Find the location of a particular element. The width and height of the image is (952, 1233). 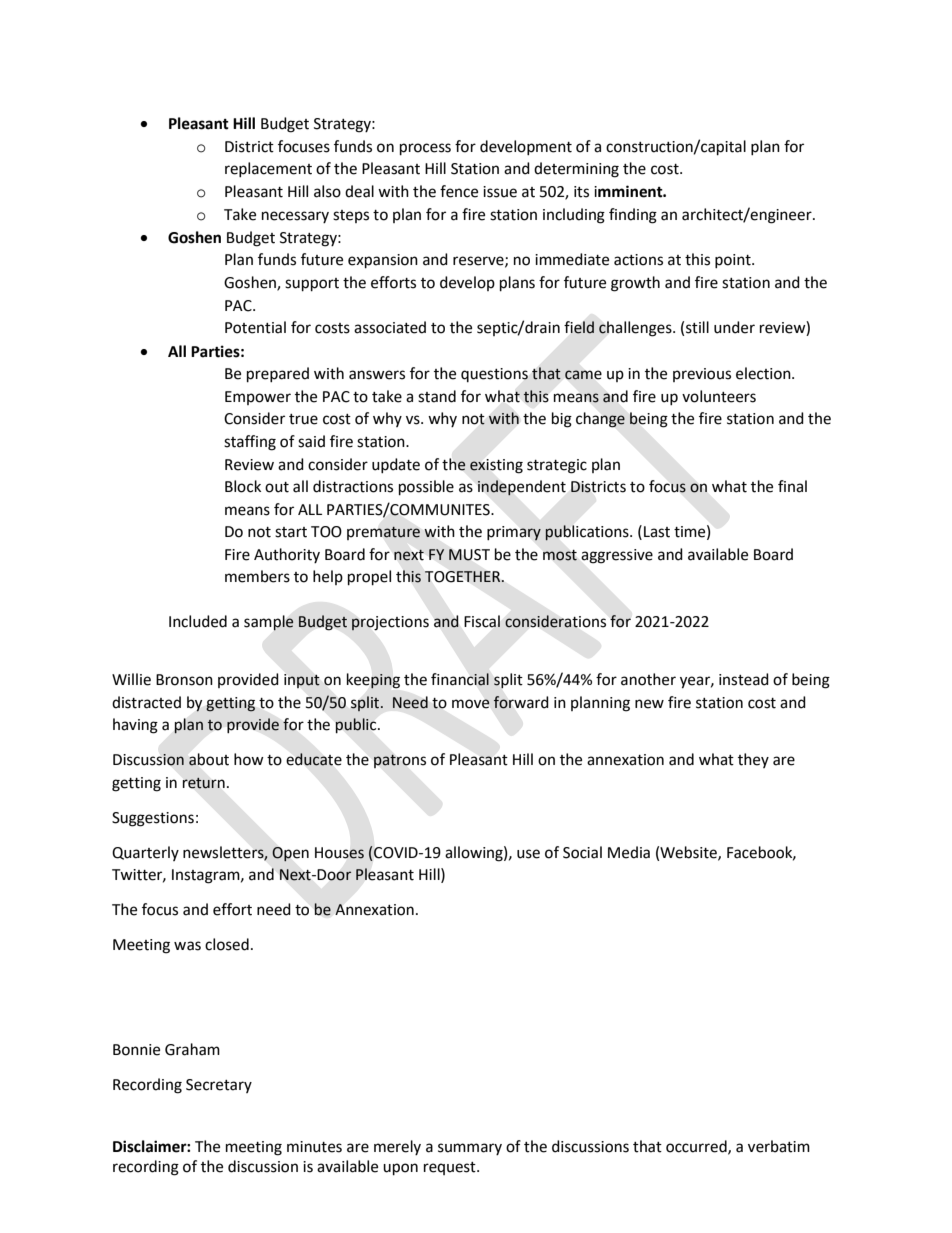

fence is located at coordinates (459, 191).
